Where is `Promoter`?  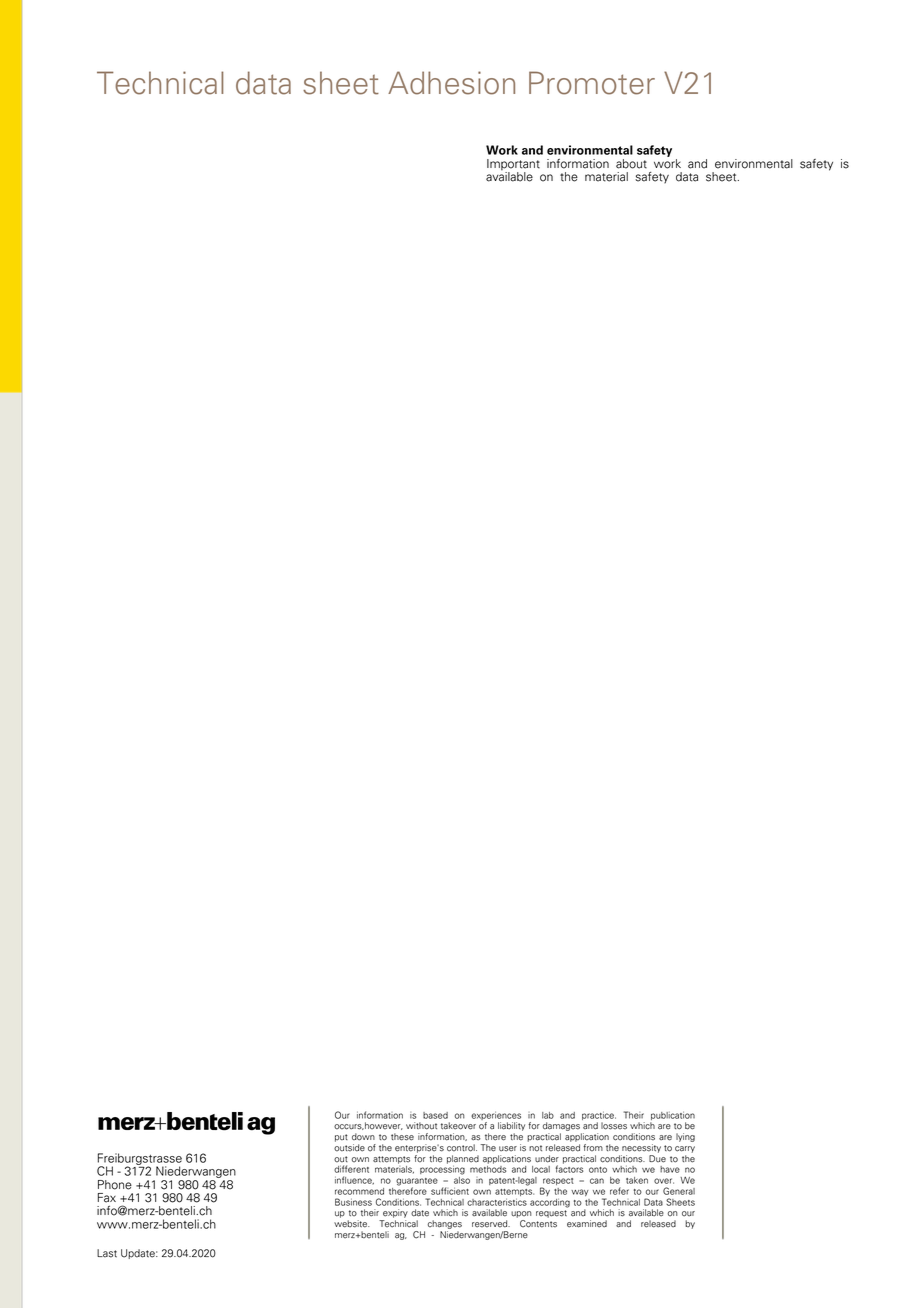 Promoter is located at coordinates (592, 83).
